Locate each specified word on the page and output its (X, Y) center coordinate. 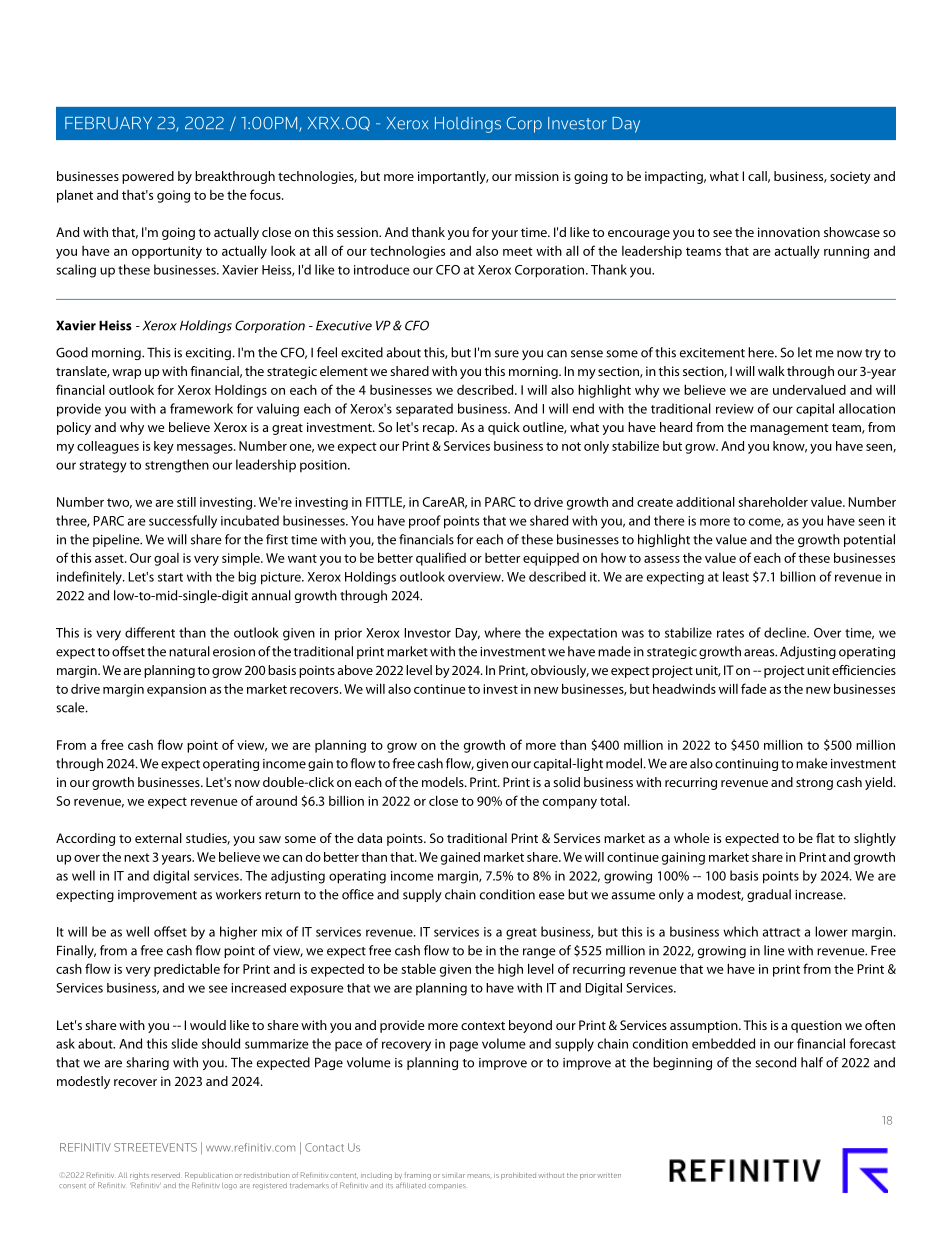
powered (148, 177)
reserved (166, 1175)
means (480, 1176)
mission (537, 176)
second (775, 1062)
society (850, 177)
